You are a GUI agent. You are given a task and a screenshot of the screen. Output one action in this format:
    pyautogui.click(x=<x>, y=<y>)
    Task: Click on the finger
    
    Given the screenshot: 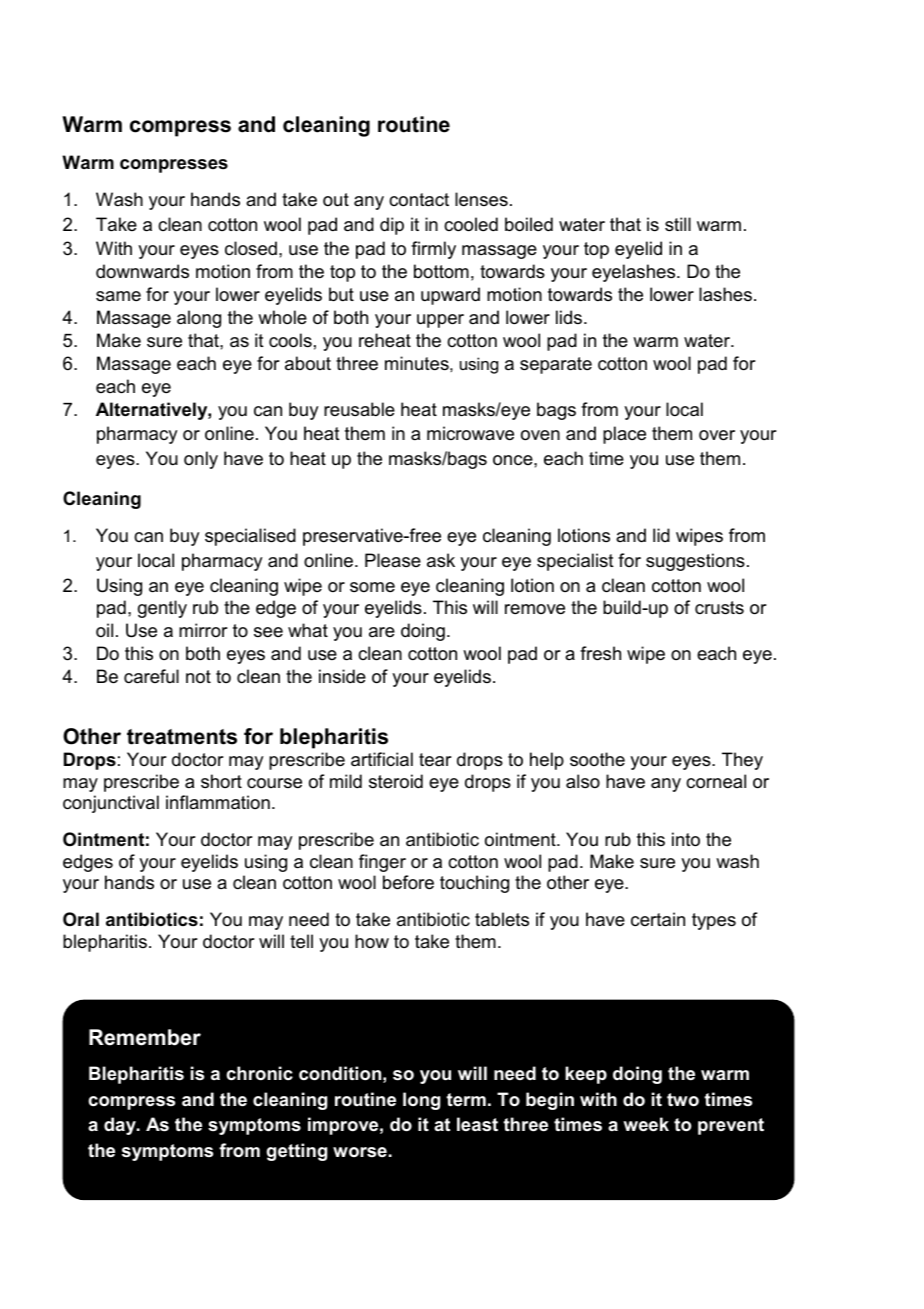 What is the action you would take?
    pyautogui.click(x=382, y=863)
